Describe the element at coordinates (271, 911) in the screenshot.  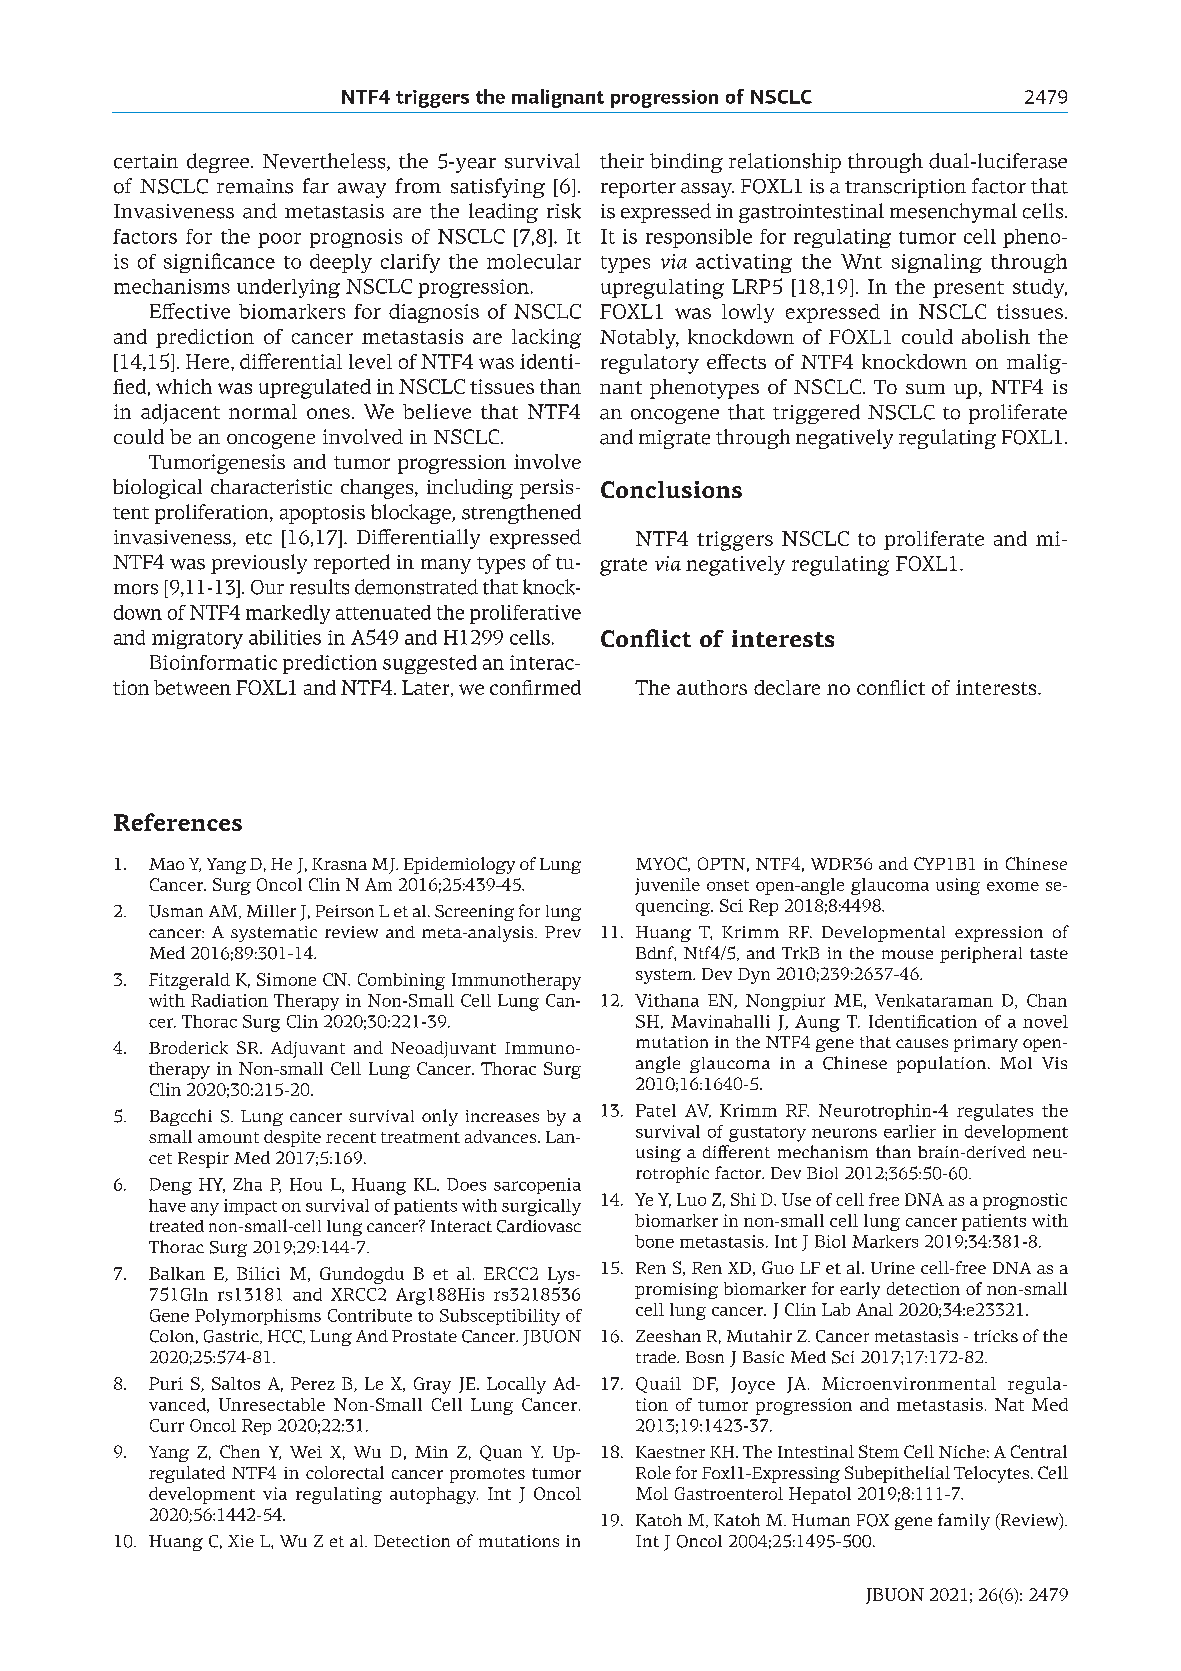
I see `Miller` at that location.
